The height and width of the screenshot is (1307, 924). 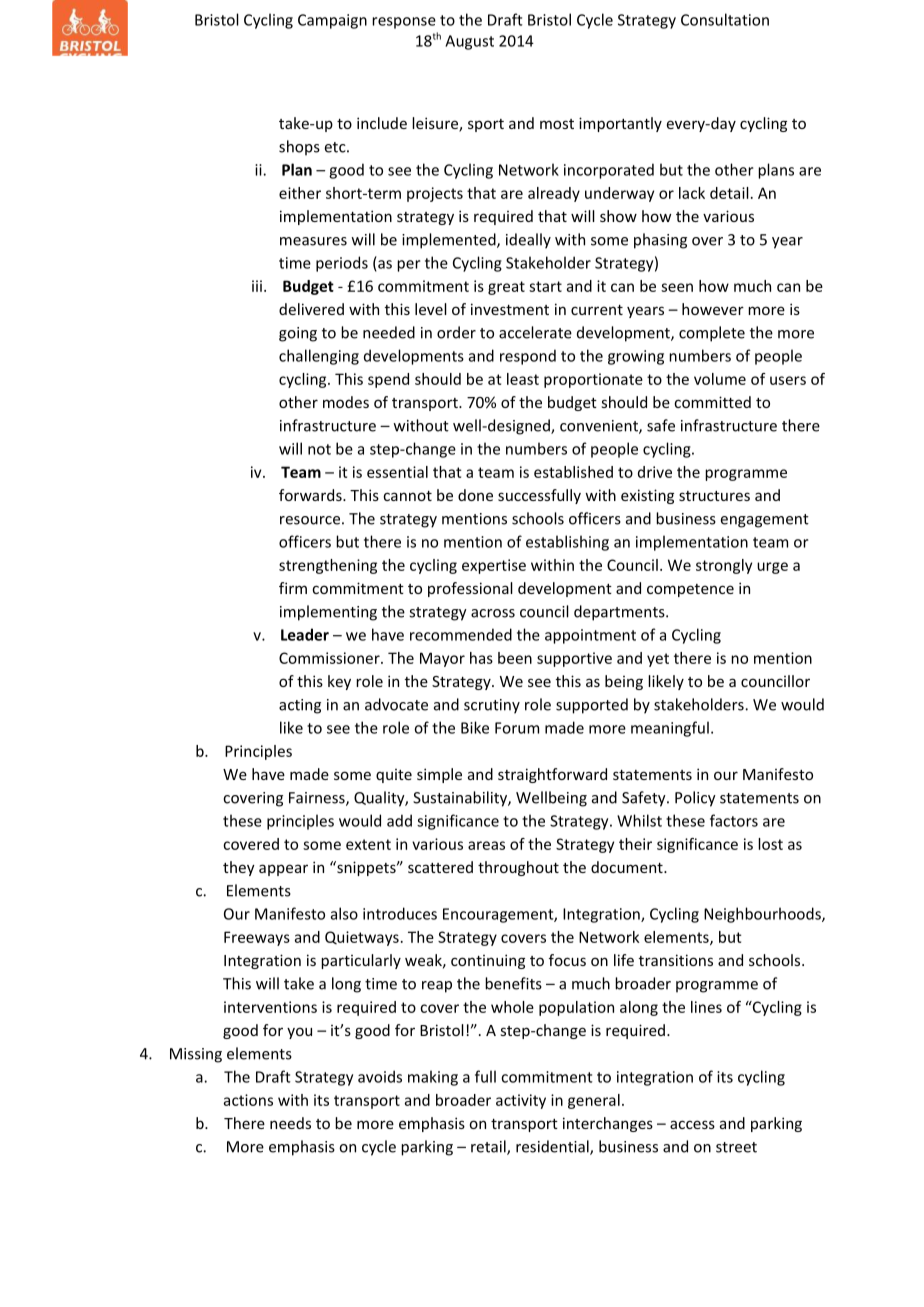 I want to click on firm, so click(x=293, y=588).
